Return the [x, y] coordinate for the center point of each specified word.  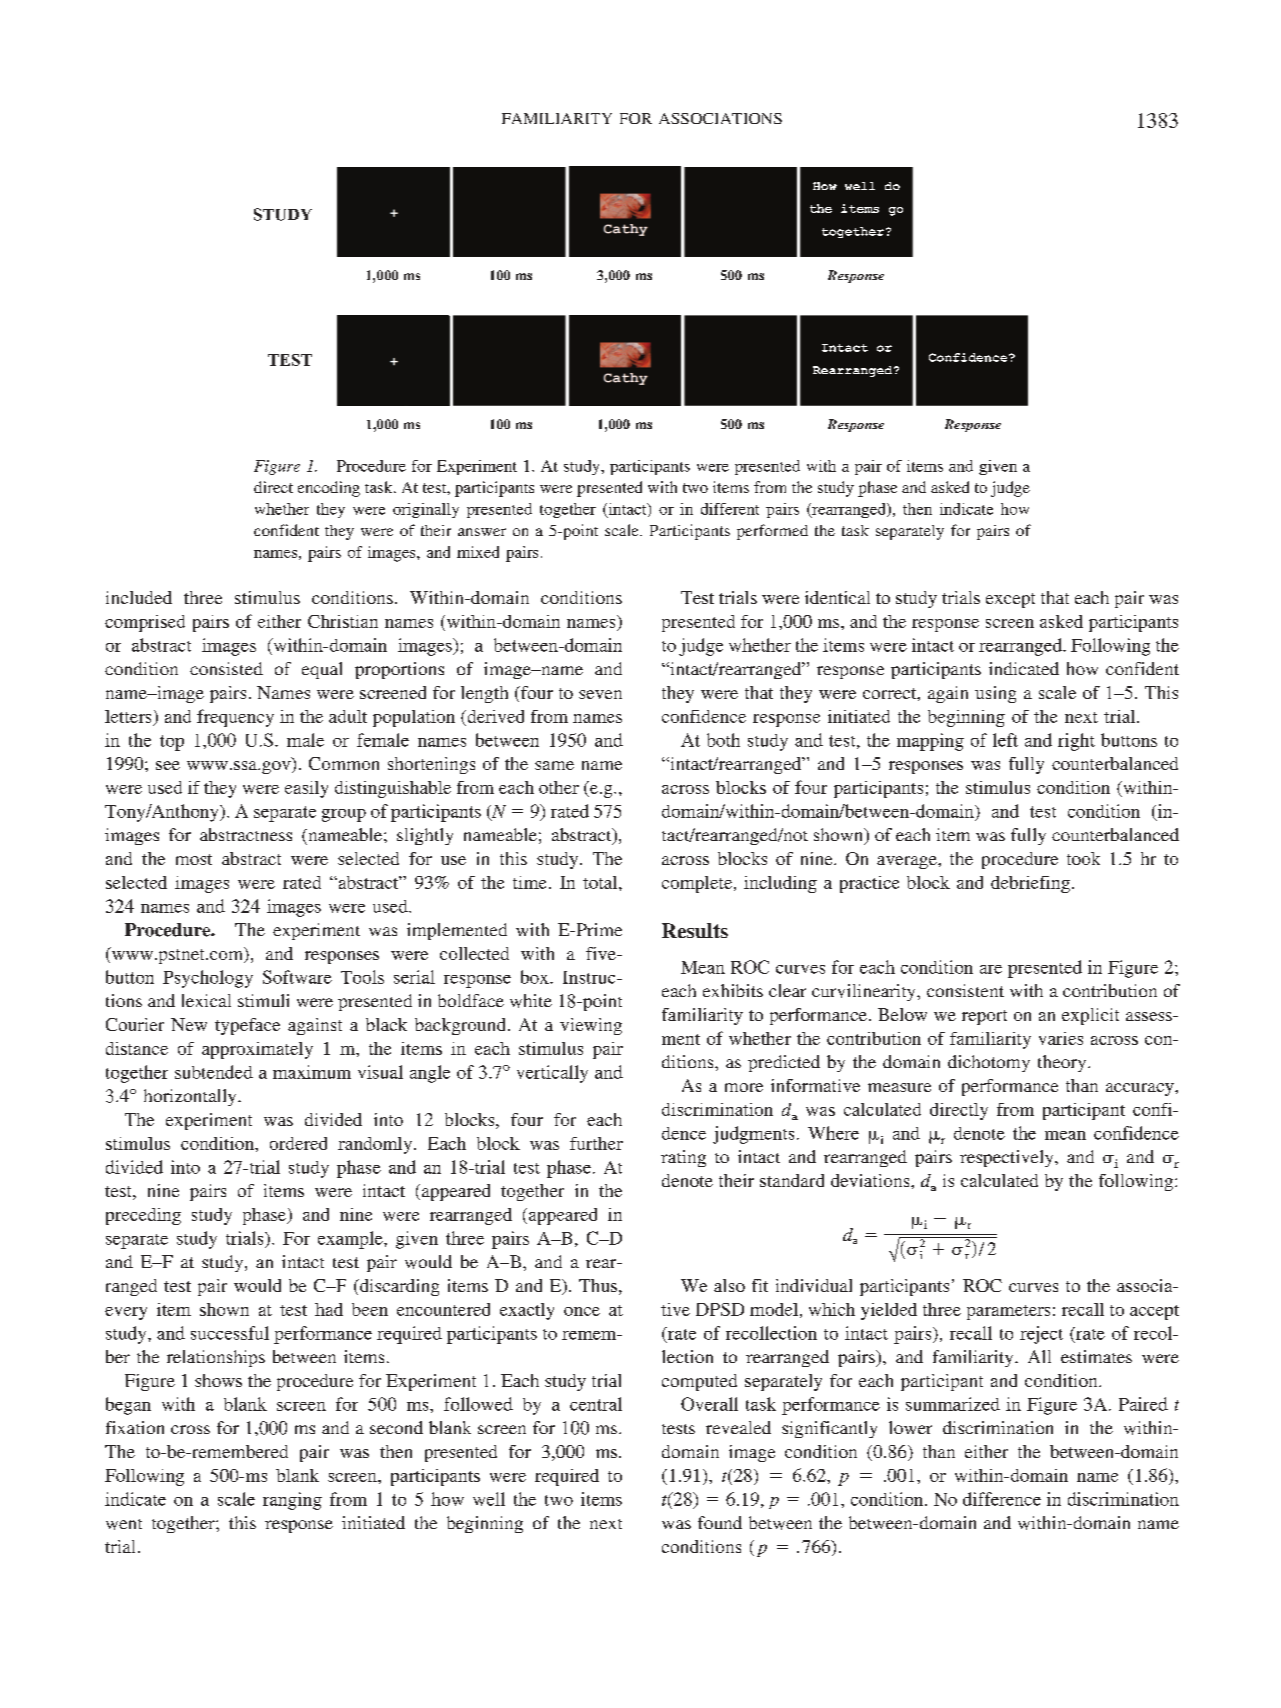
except [1010, 600]
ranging [292, 1501]
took [1083, 858]
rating [683, 1158]
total [601, 882]
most [194, 859]
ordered [298, 1143]
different [730, 509]
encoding [329, 489]
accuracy [1141, 1089]
